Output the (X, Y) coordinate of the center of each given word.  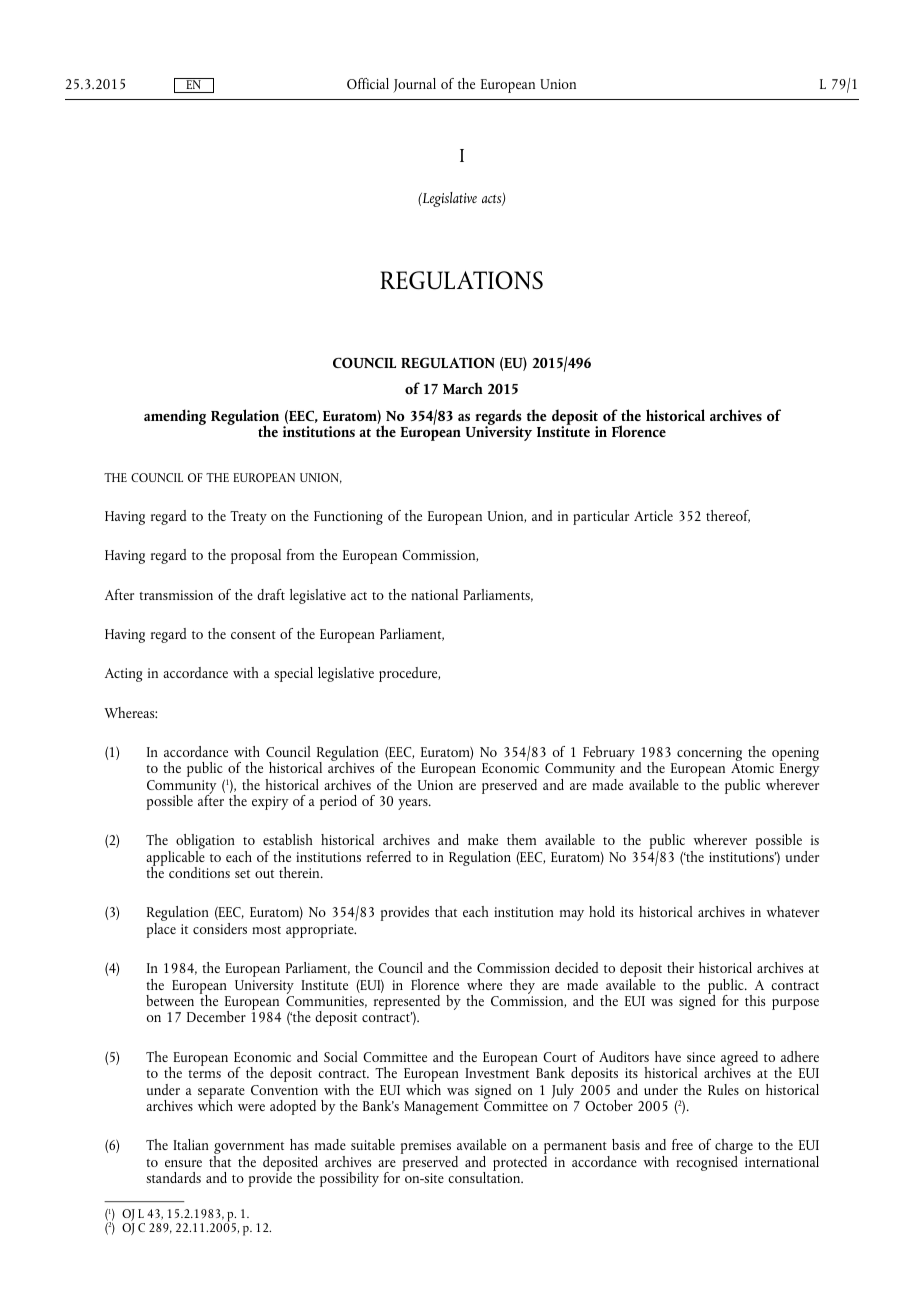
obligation (205, 843)
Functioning (348, 518)
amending (175, 417)
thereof (728, 516)
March (463, 388)
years (414, 804)
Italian (191, 1144)
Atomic (752, 768)
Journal (414, 85)
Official (368, 83)
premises (426, 1147)
